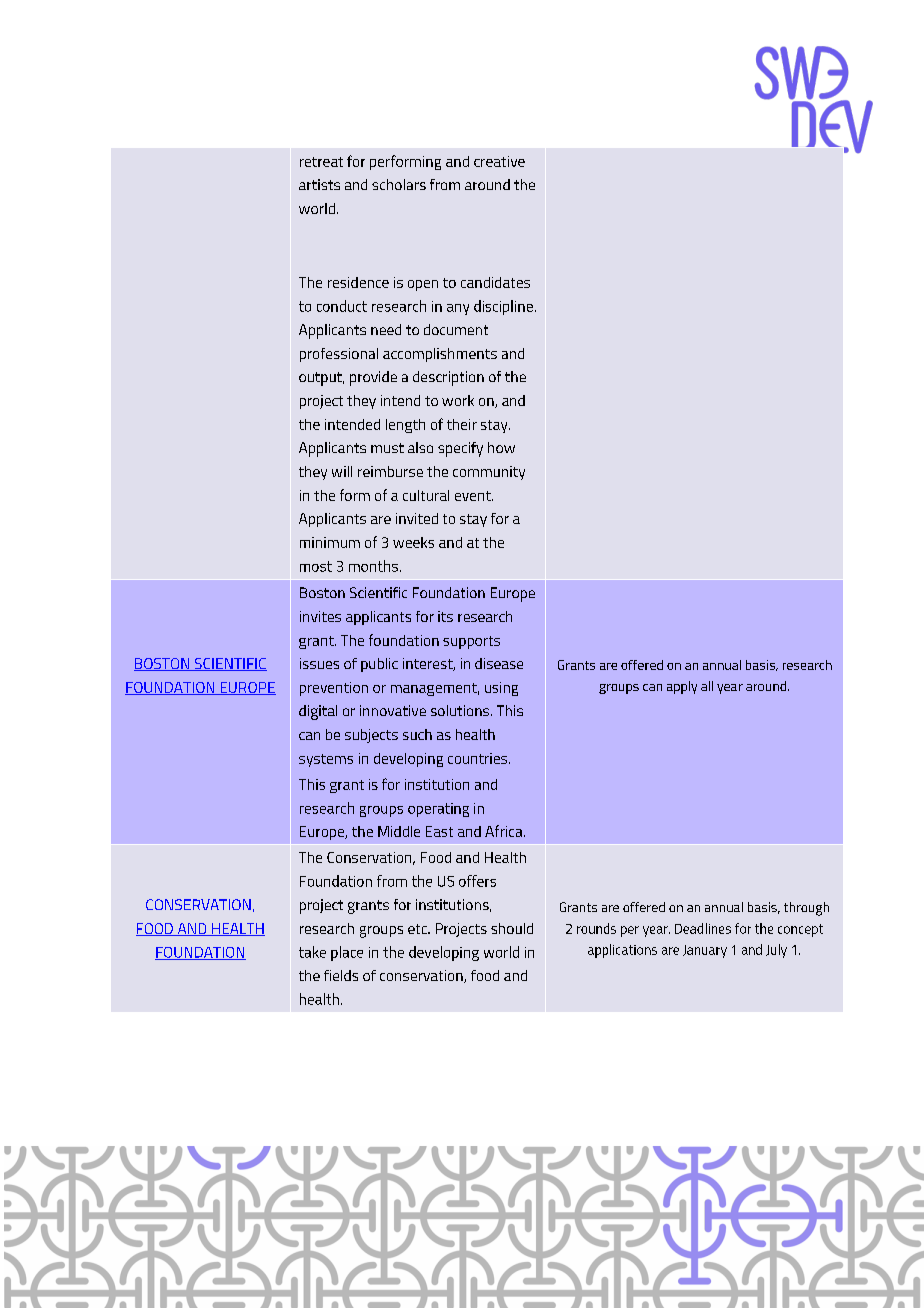 Image resolution: width=924 pixels, height=1308 pixels. Describe the element at coordinates (471, 642) in the image. I see `supports` at that location.
